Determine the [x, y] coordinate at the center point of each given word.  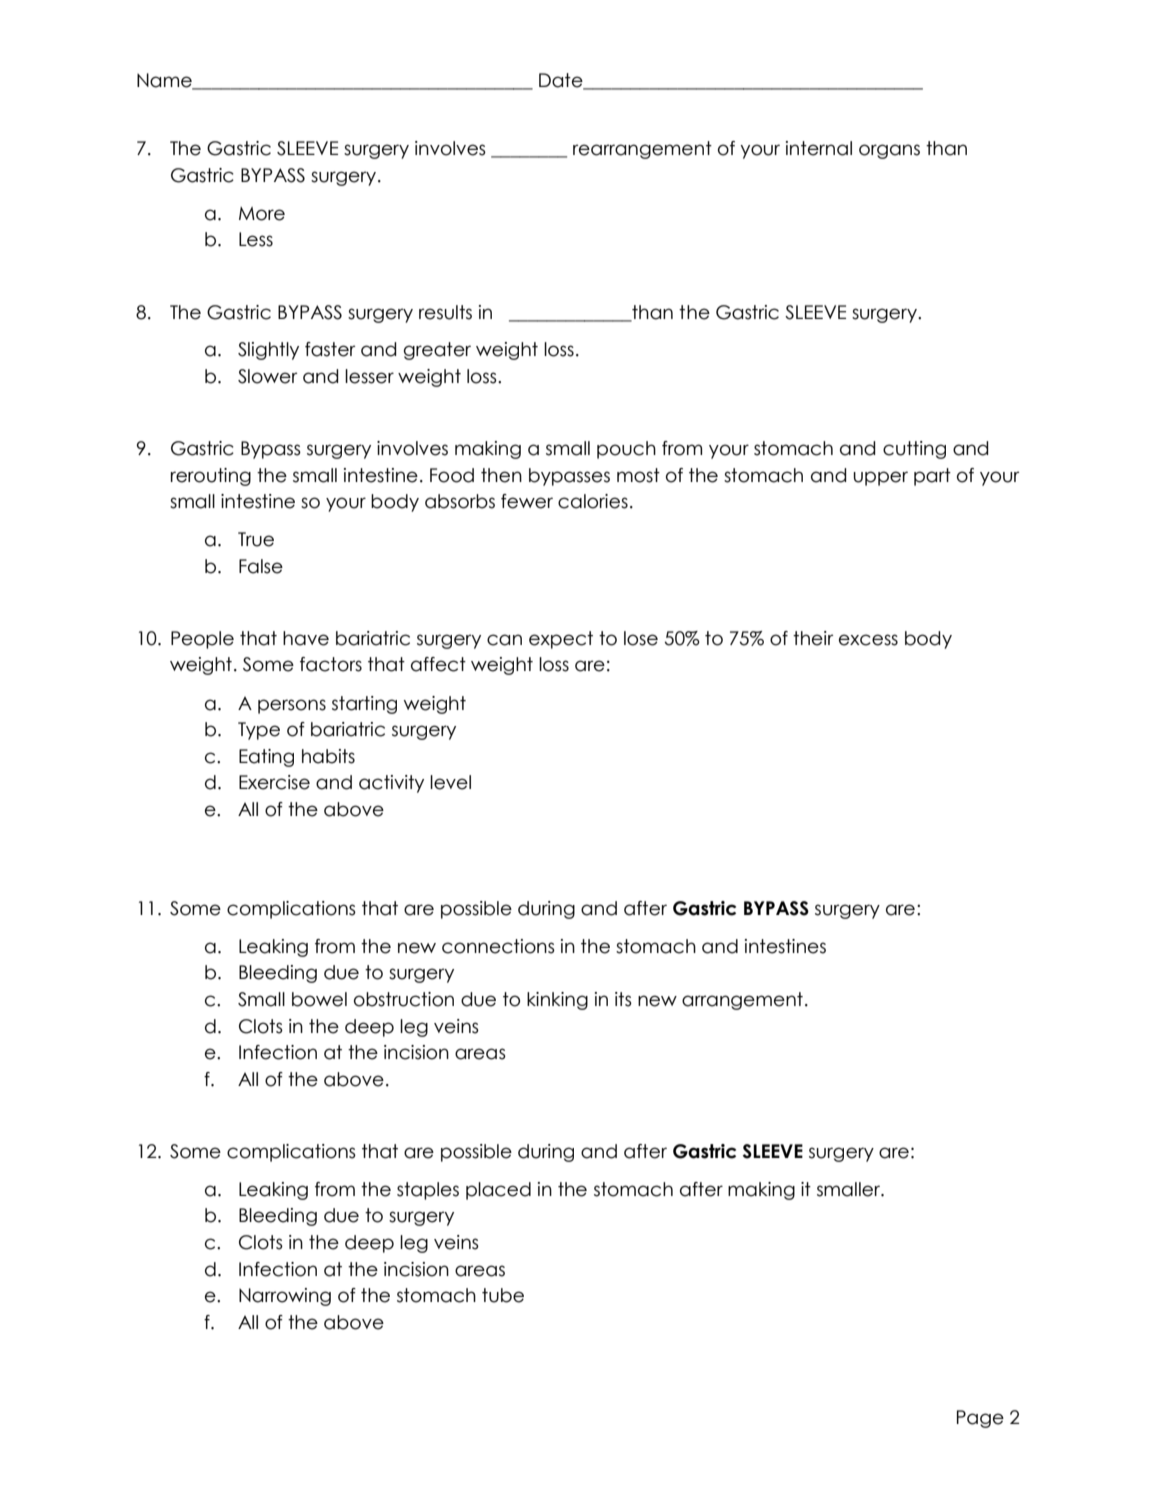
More [262, 214]
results [445, 312]
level [450, 782]
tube [503, 1295]
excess [868, 640]
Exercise [274, 782]
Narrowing [285, 1297]
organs [889, 151]
